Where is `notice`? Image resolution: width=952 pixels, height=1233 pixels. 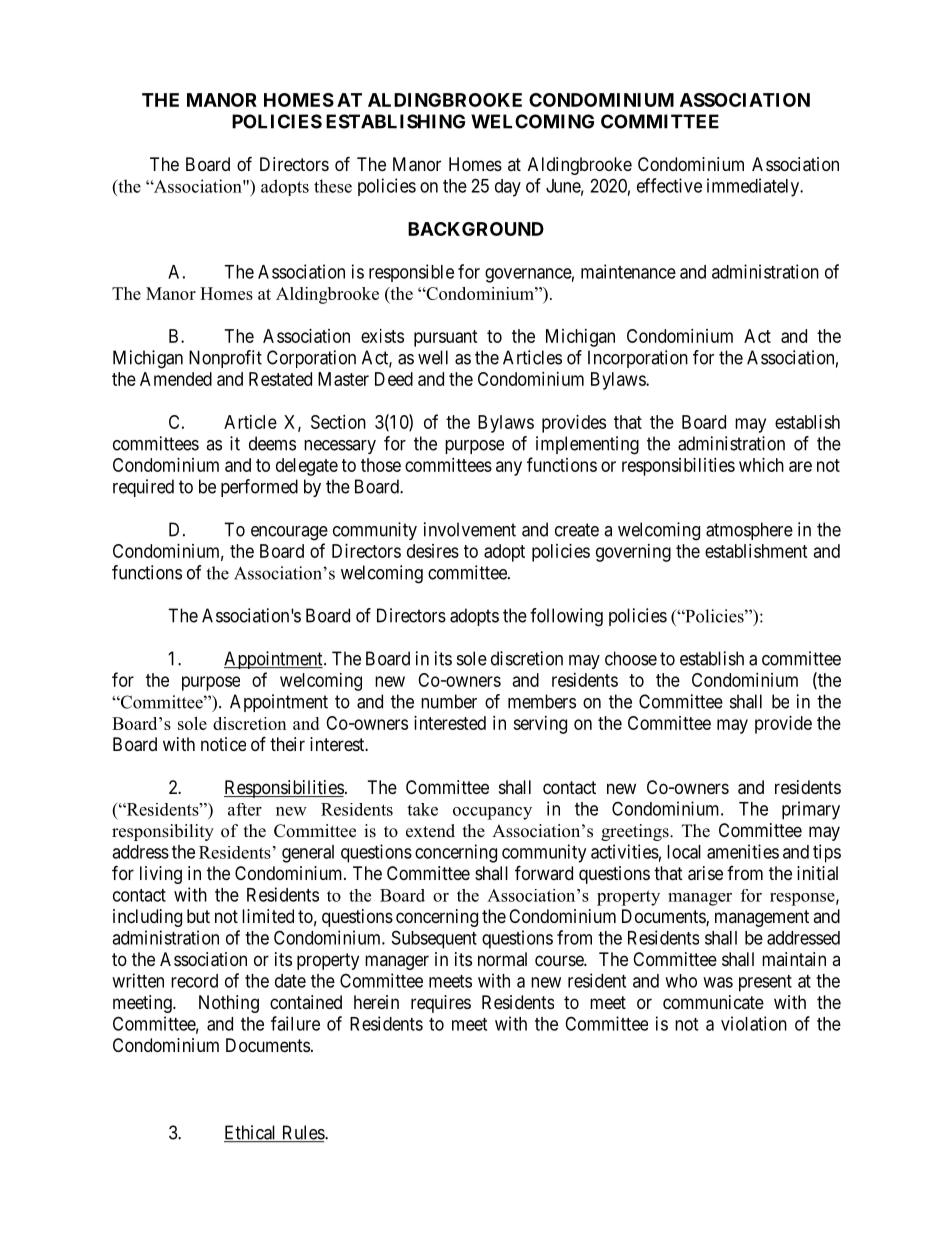
notice is located at coordinates (223, 744).
